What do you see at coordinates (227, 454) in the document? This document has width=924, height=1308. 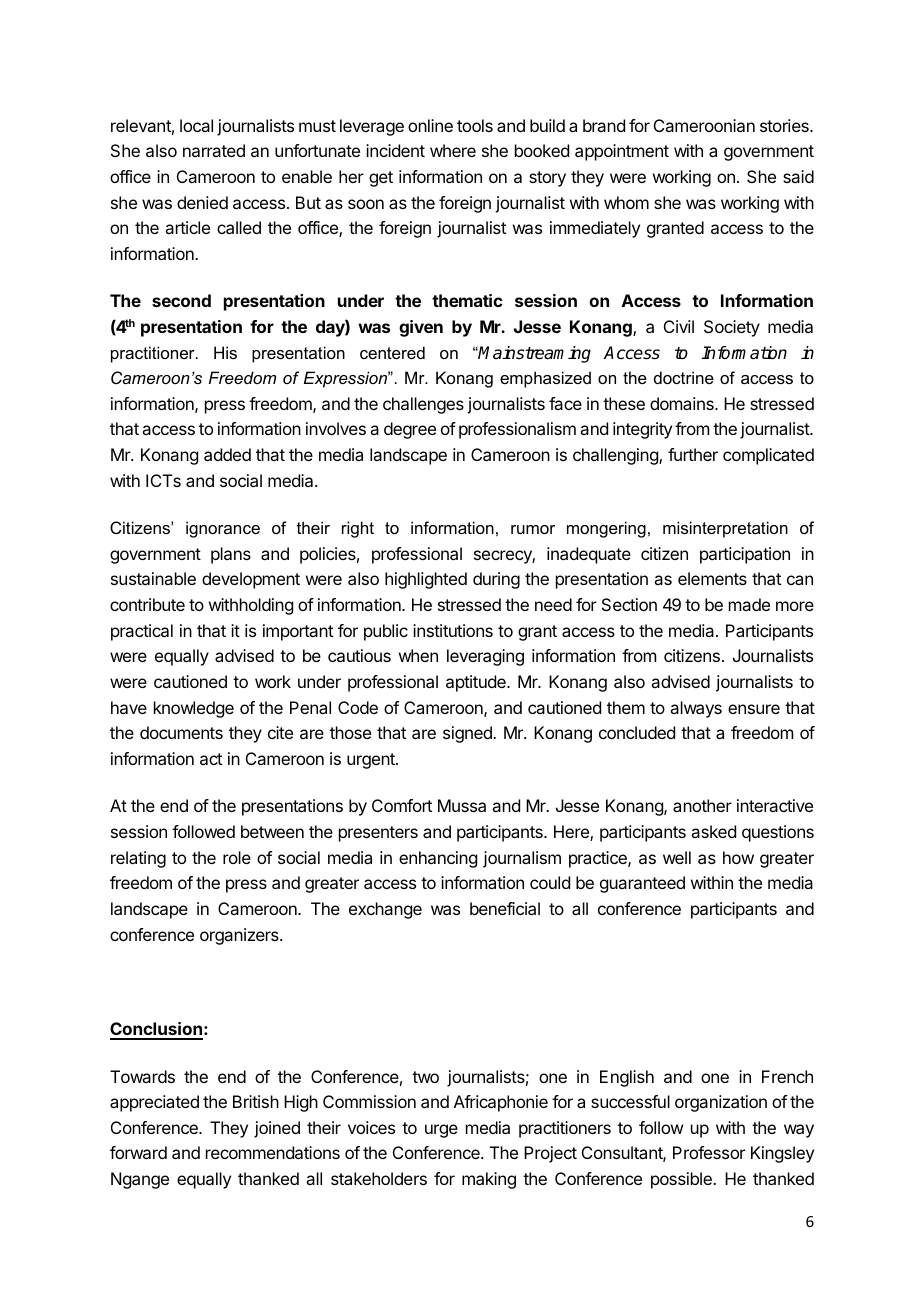 I see `added` at bounding box center [227, 454].
